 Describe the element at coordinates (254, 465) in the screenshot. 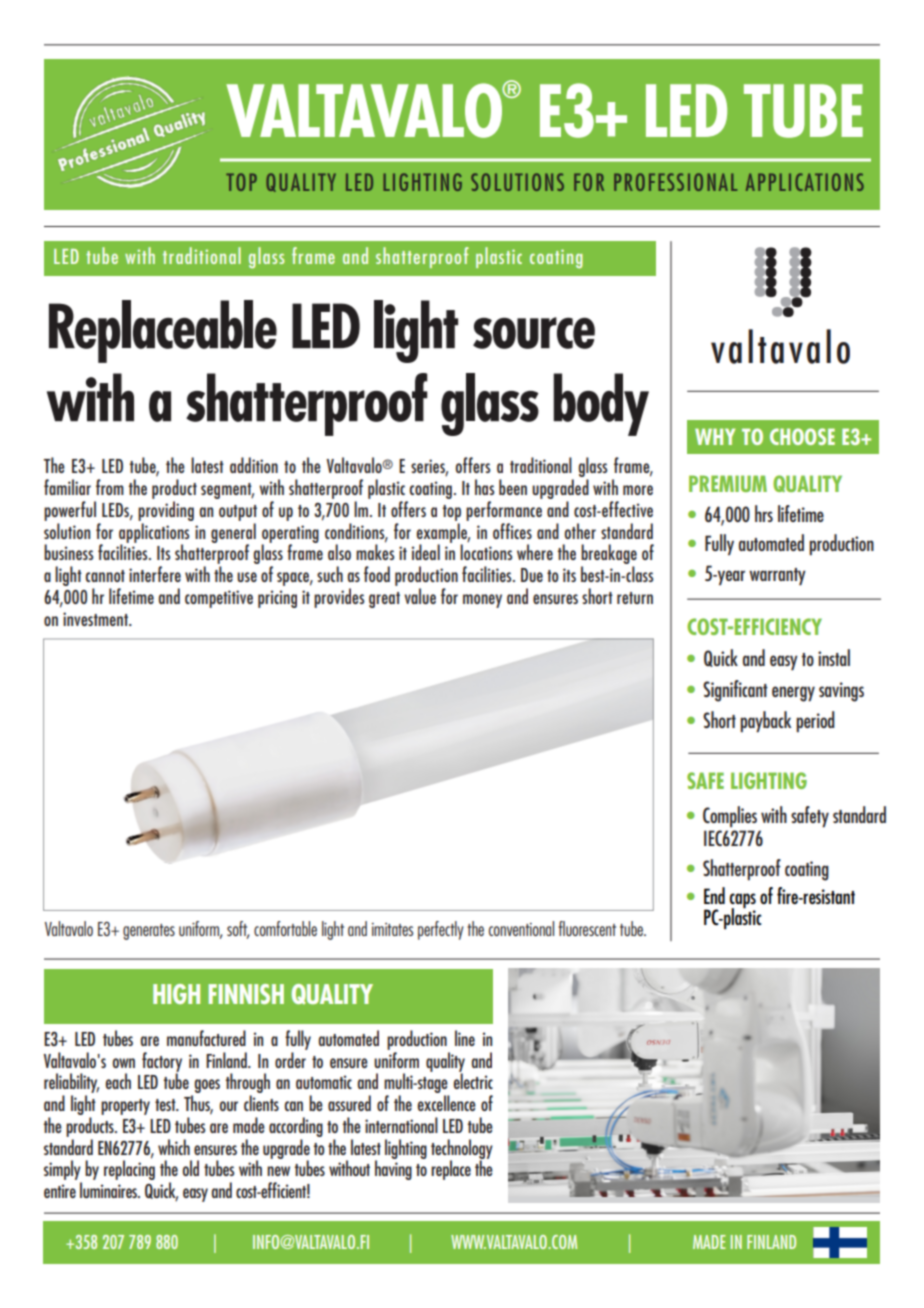

I see `addition` at that location.
